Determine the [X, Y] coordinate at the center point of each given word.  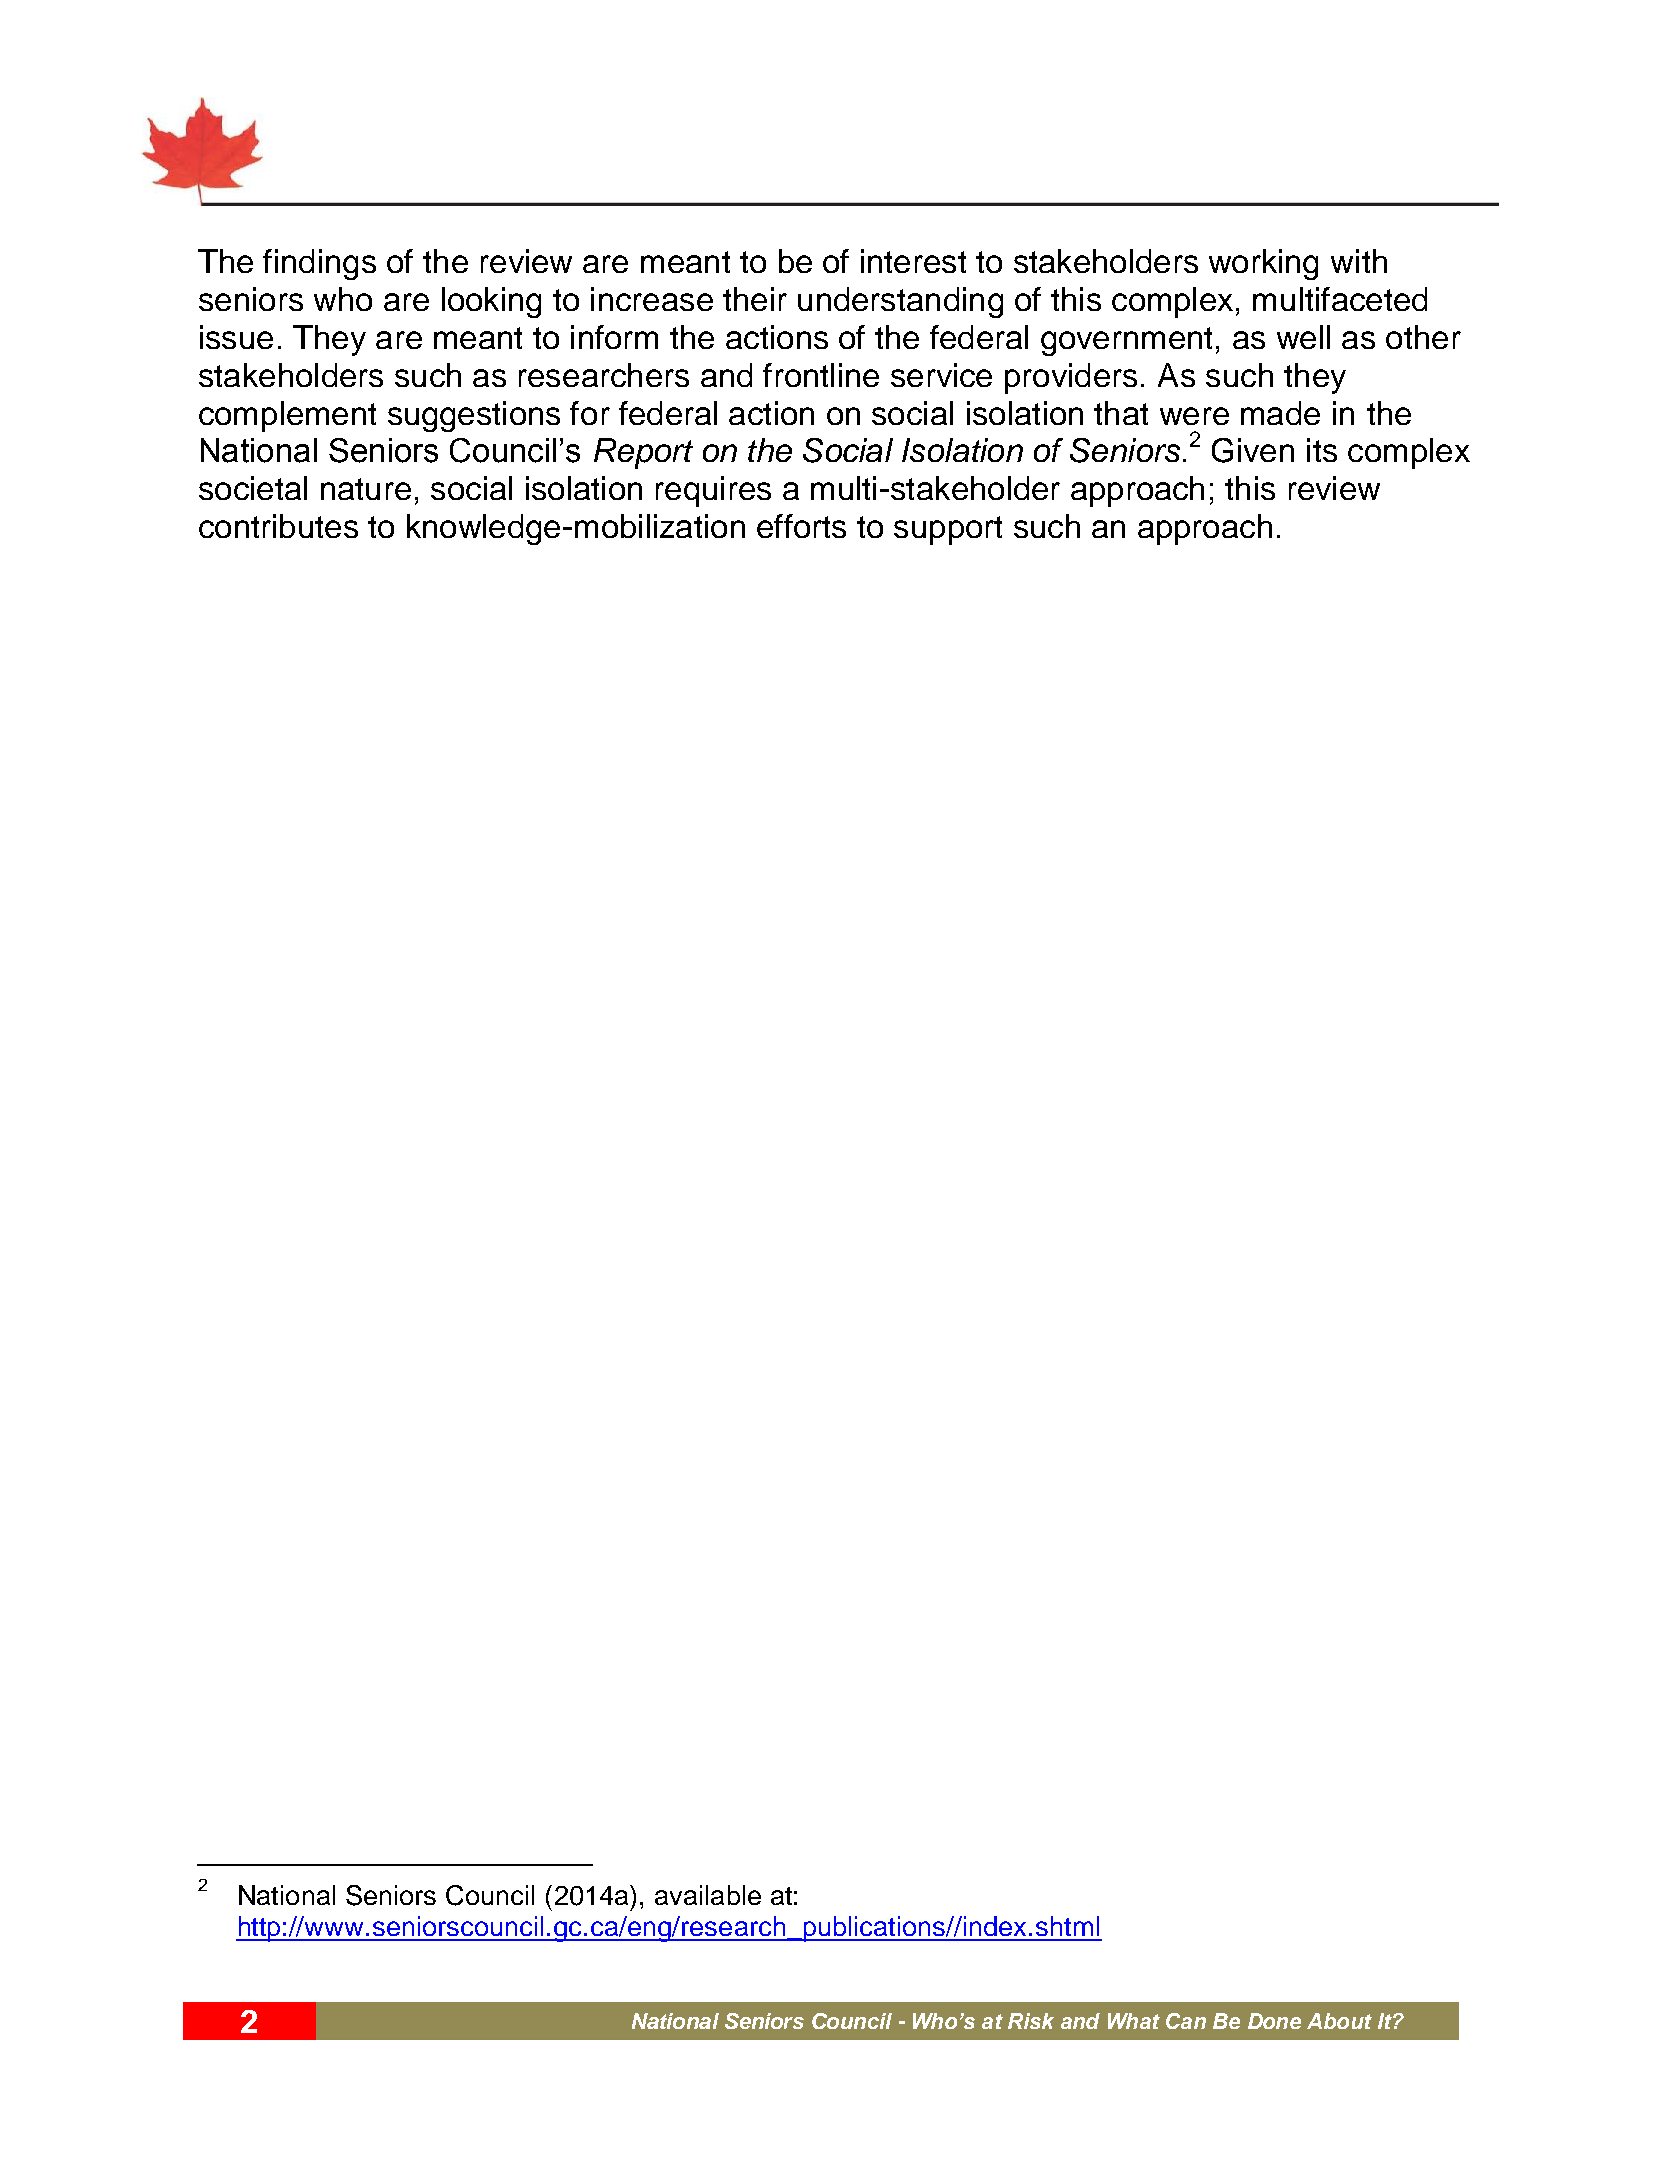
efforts [801, 526]
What [1134, 2021]
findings [319, 264]
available [708, 1895]
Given [1253, 450]
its [1322, 450]
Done [1274, 2021]
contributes [278, 526]
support [948, 530]
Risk [1031, 2021]
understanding [900, 302]
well [1303, 337]
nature [366, 489]
